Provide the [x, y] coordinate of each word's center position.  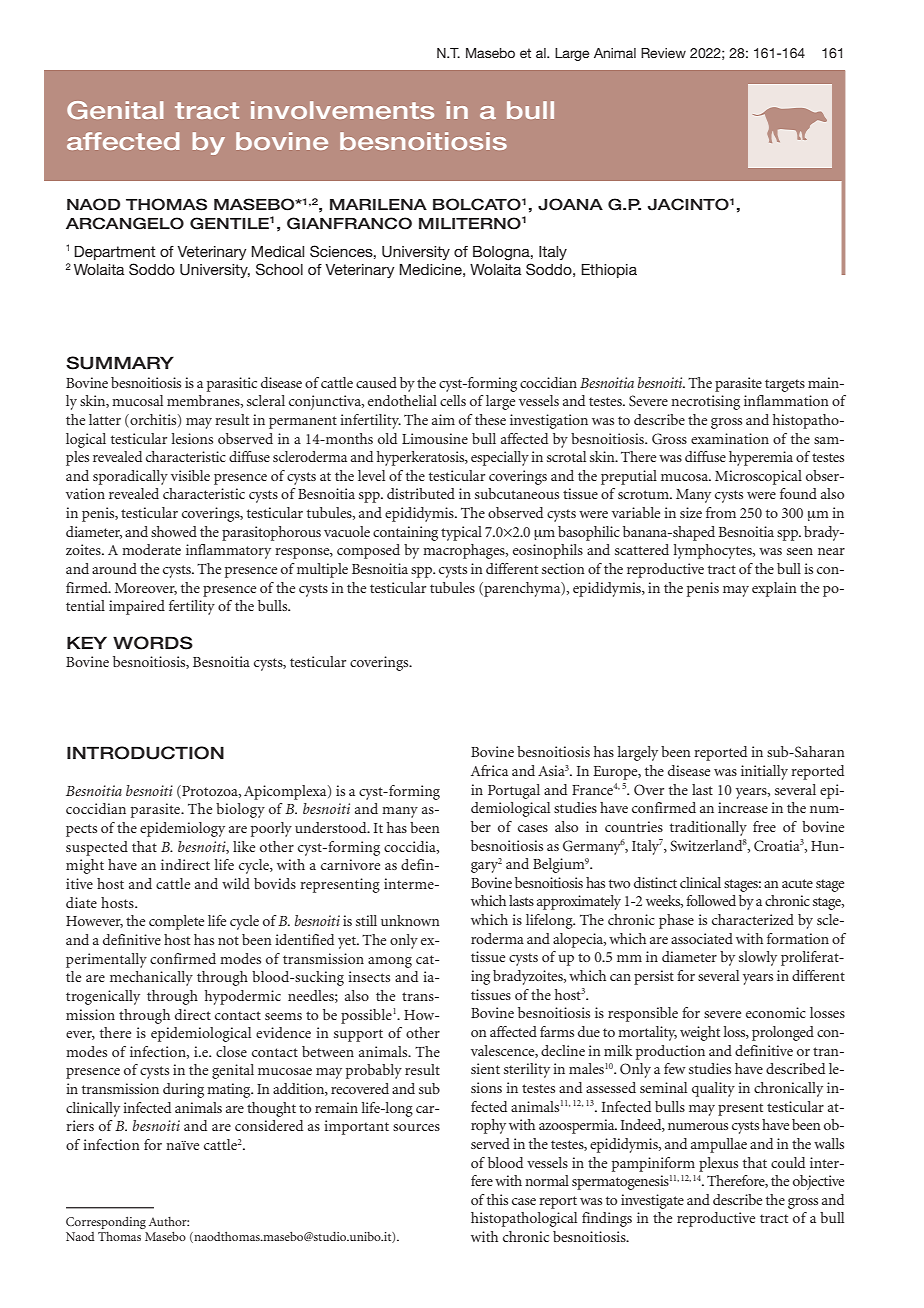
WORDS [153, 643]
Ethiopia [609, 271]
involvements [342, 110]
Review [663, 53]
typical [461, 533]
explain [774, 589]
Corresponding [106, 1222]
